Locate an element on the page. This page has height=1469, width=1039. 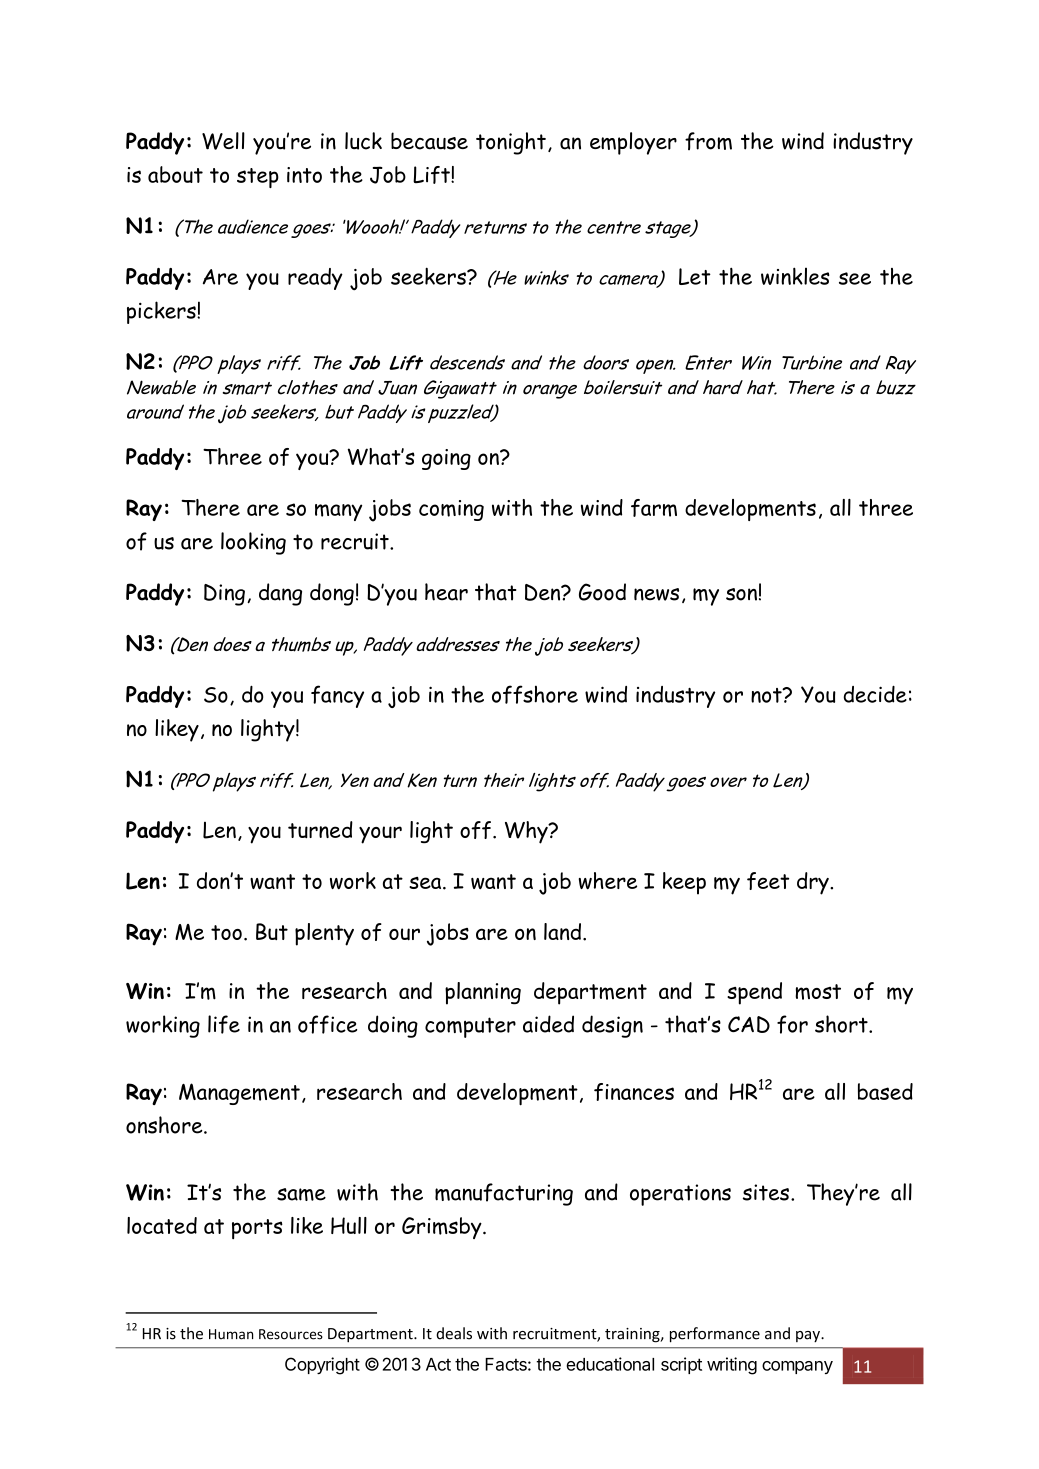
from is located at coordinates (708, 141).
